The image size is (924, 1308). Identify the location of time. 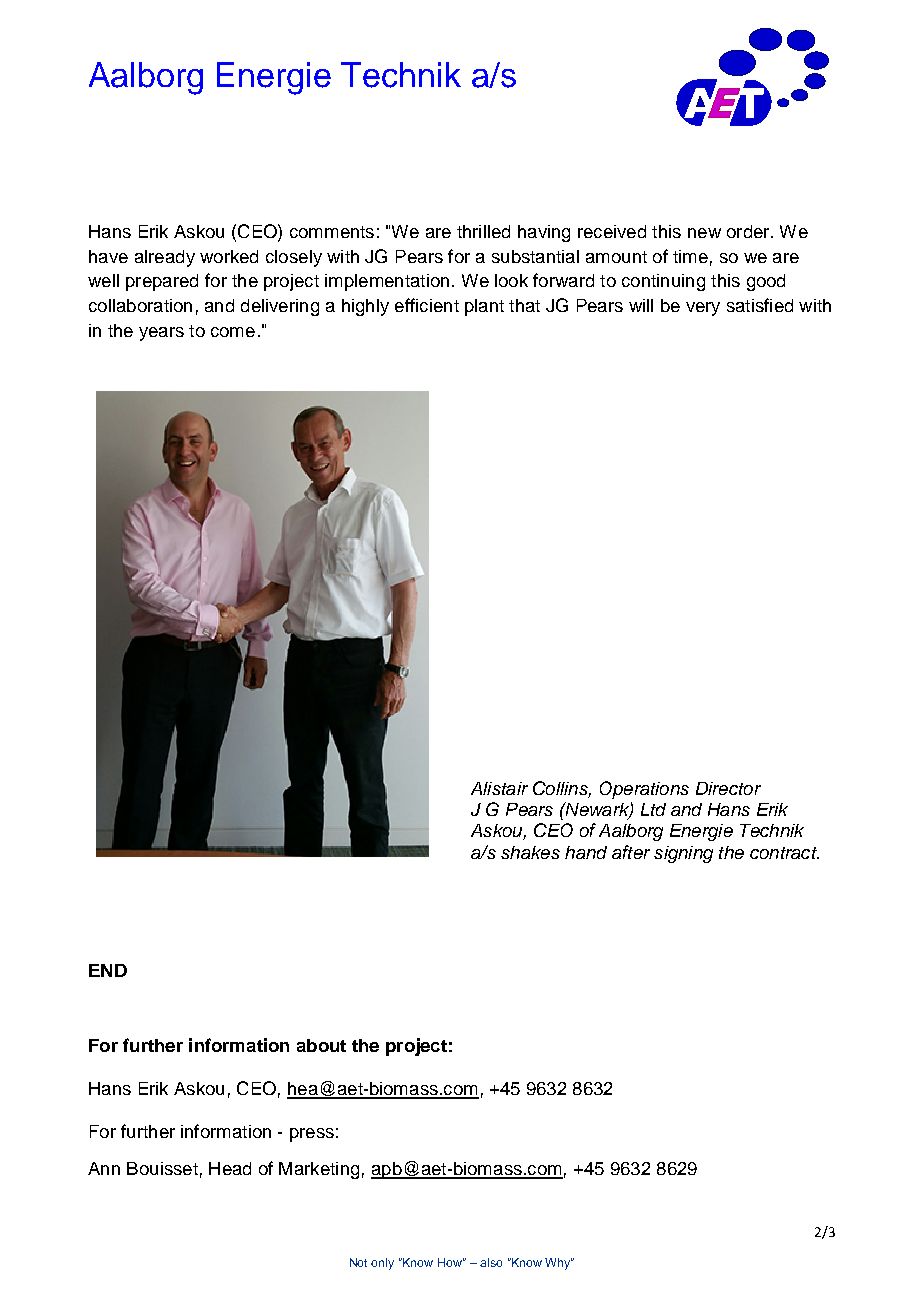
(690, 256).
